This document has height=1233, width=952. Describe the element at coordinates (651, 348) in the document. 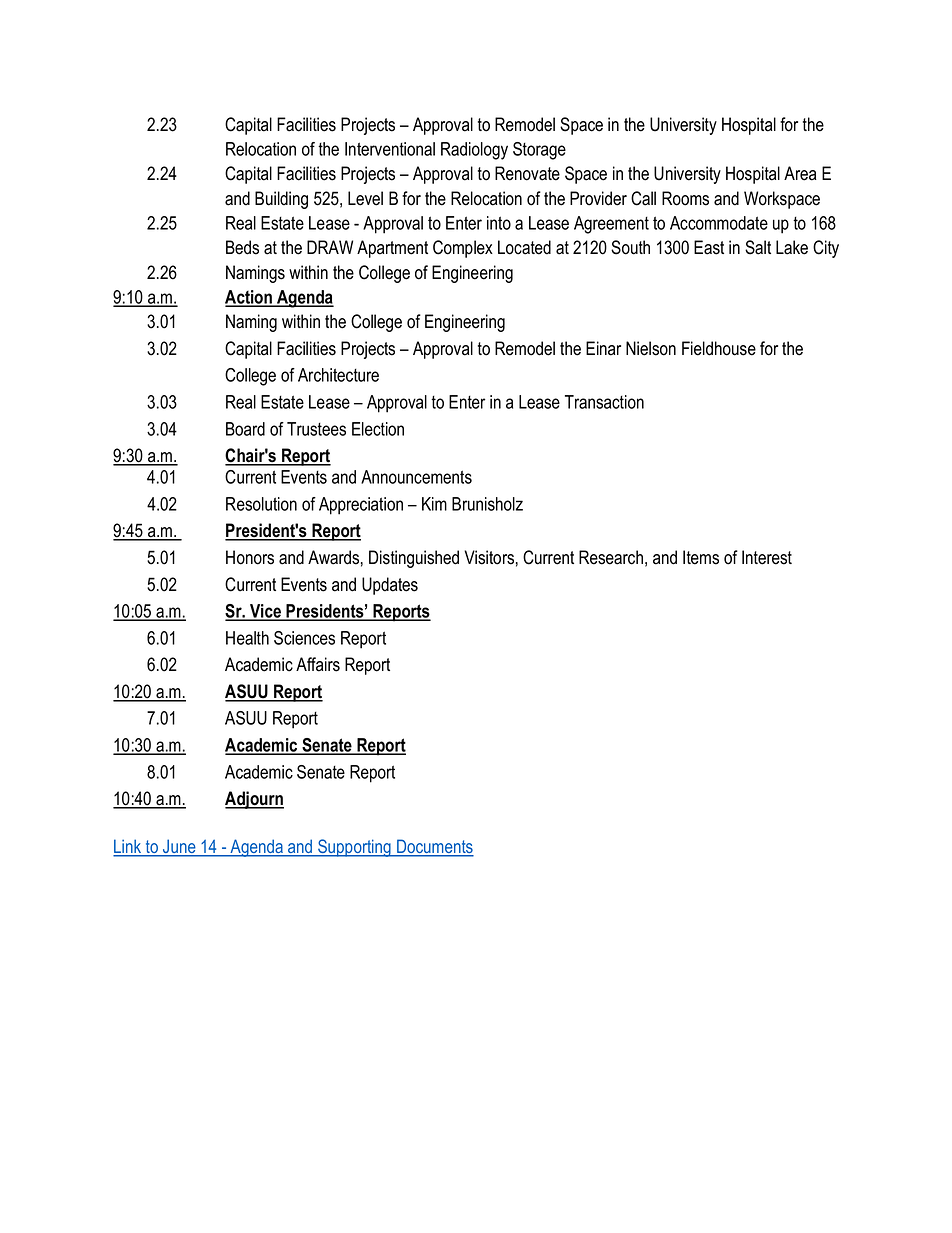

I see `Nielson` at that location.
